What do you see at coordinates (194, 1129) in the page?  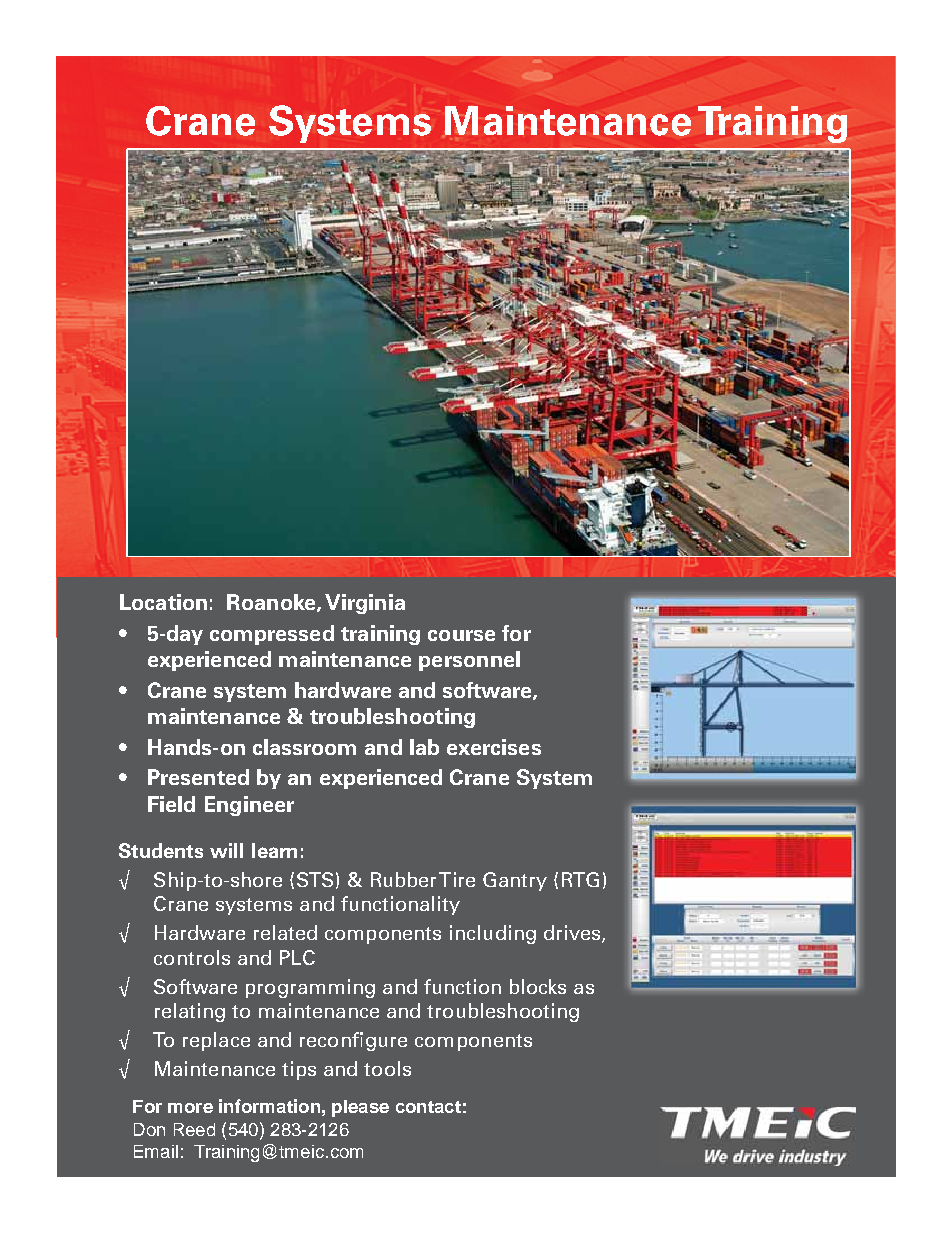 I see `Reed` at bounding box center [194, 1129].
